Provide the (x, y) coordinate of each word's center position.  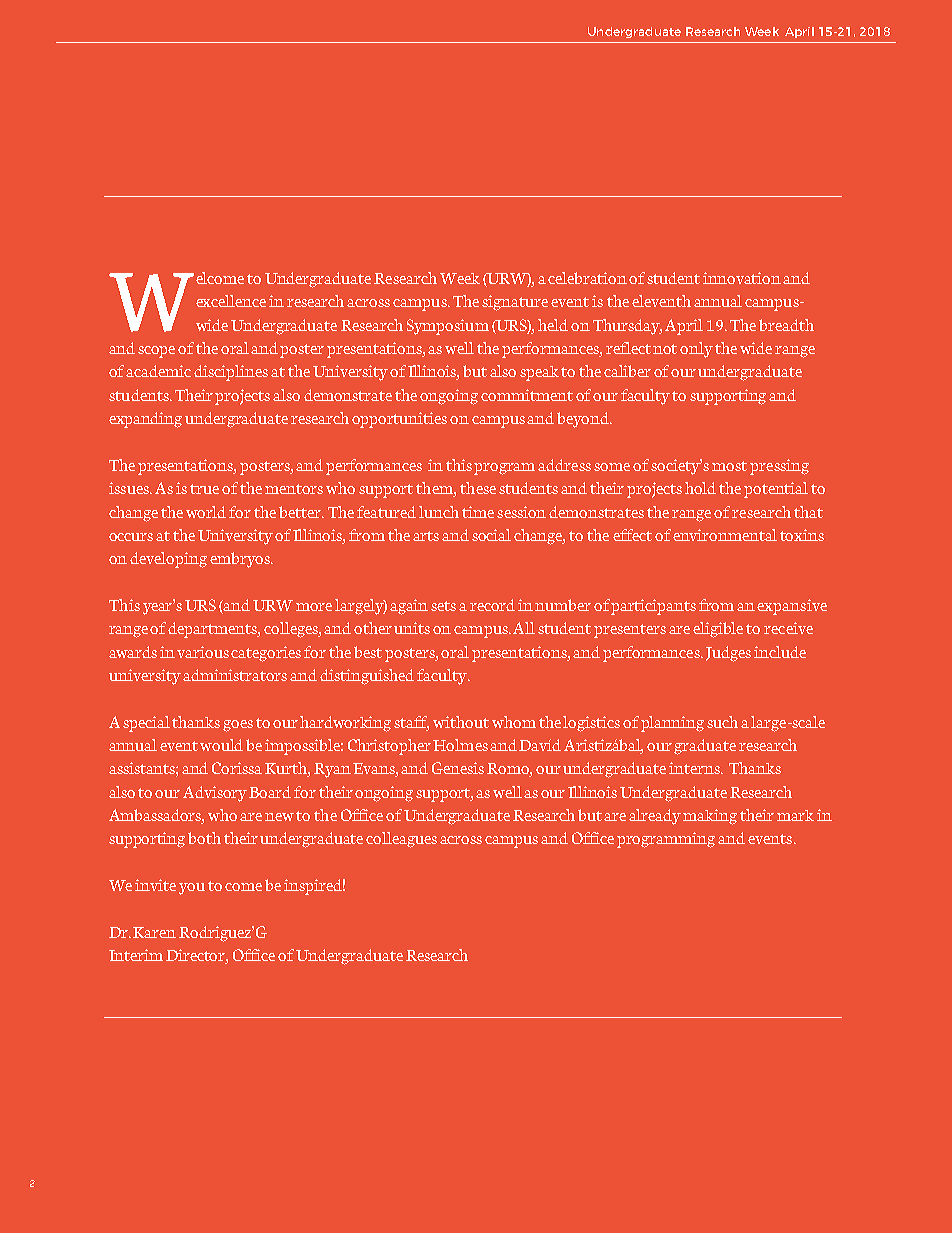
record (492, 605)
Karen (154, 932)
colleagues (401, 840)
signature (515, 303)
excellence (231, 301)
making (710, 817)
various (203, 652)
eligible (718, 630)
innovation (742, 278)
